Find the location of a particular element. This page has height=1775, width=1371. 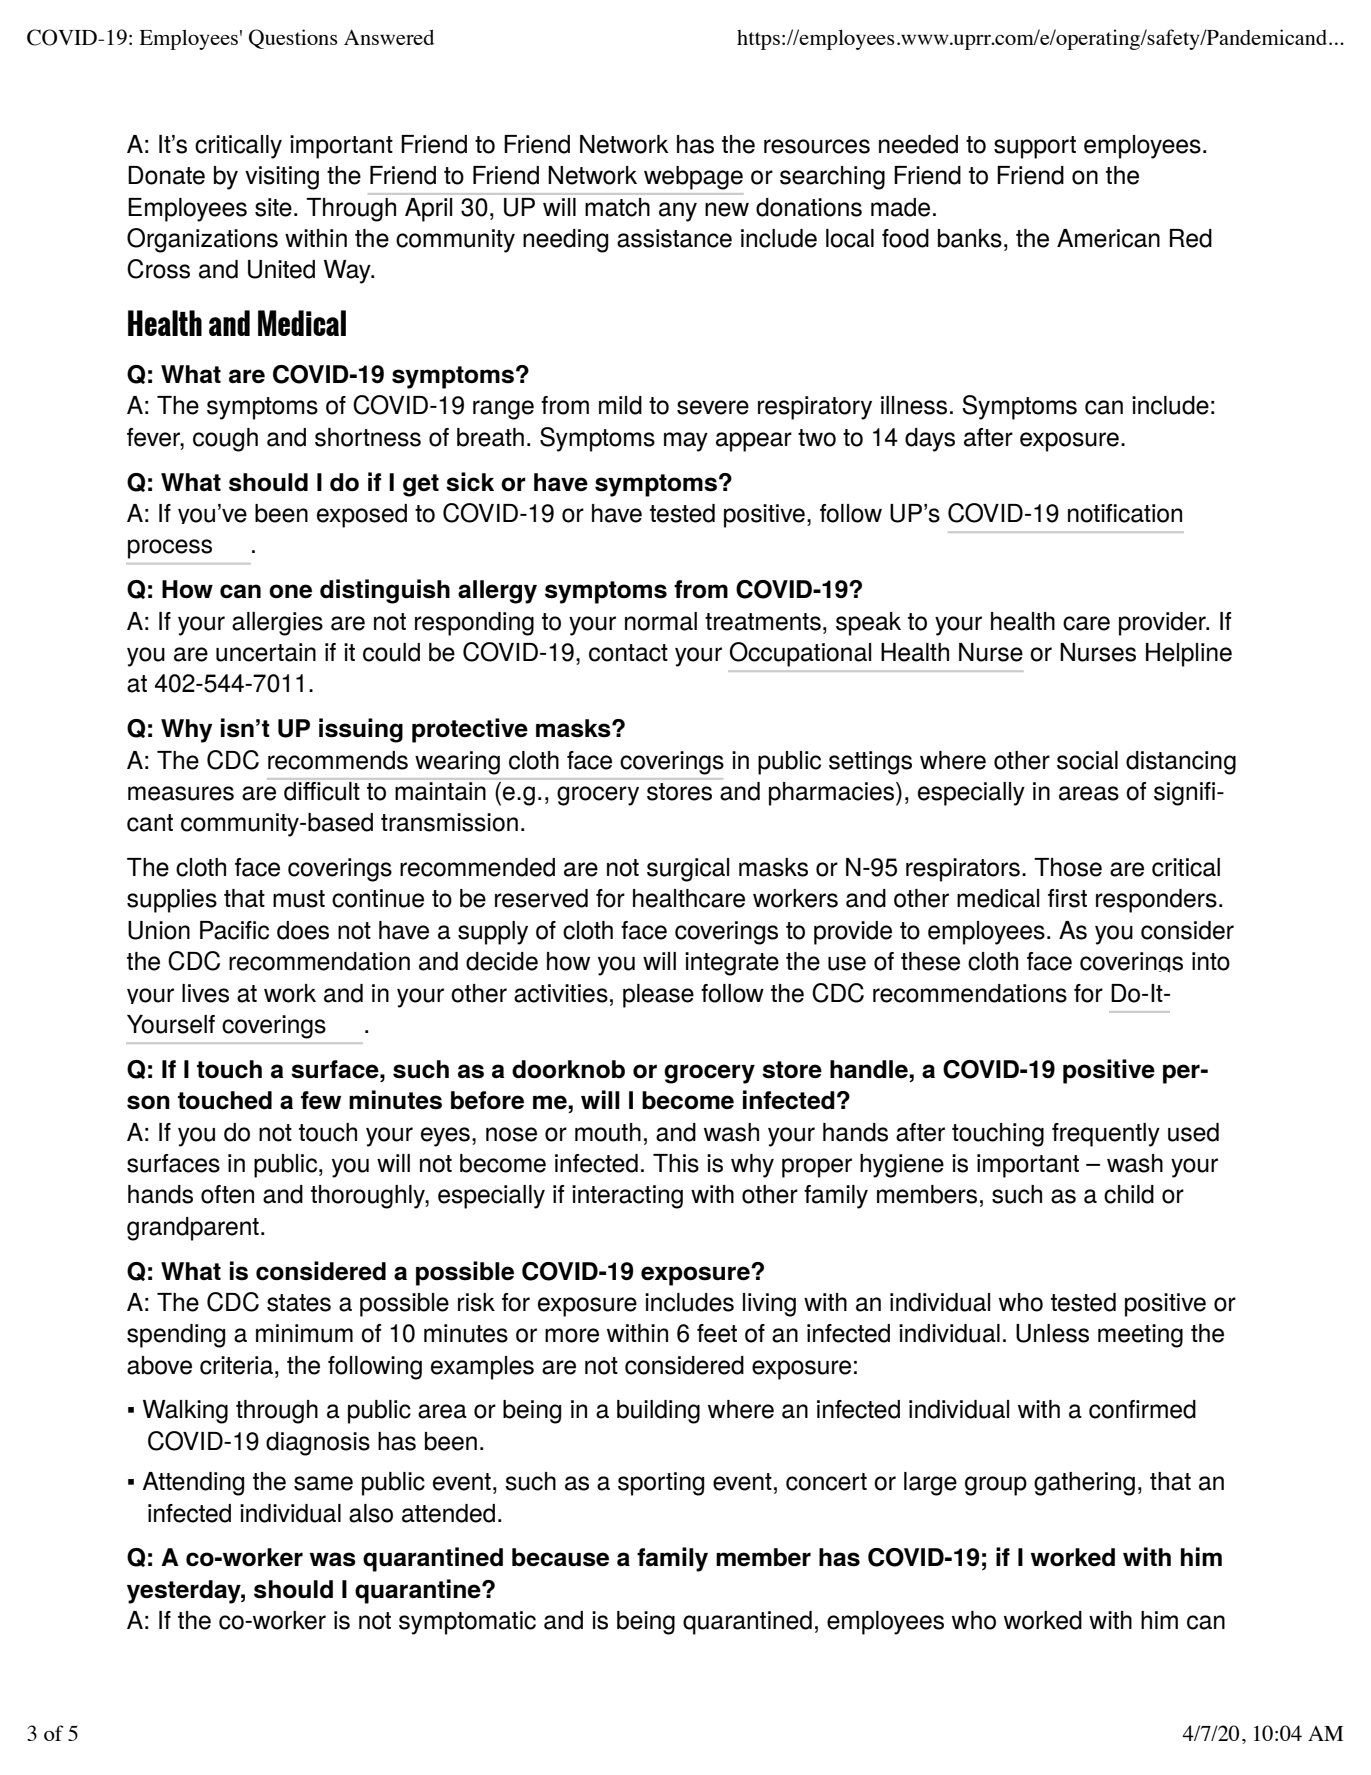

must is located at coordinates (299, 899).
